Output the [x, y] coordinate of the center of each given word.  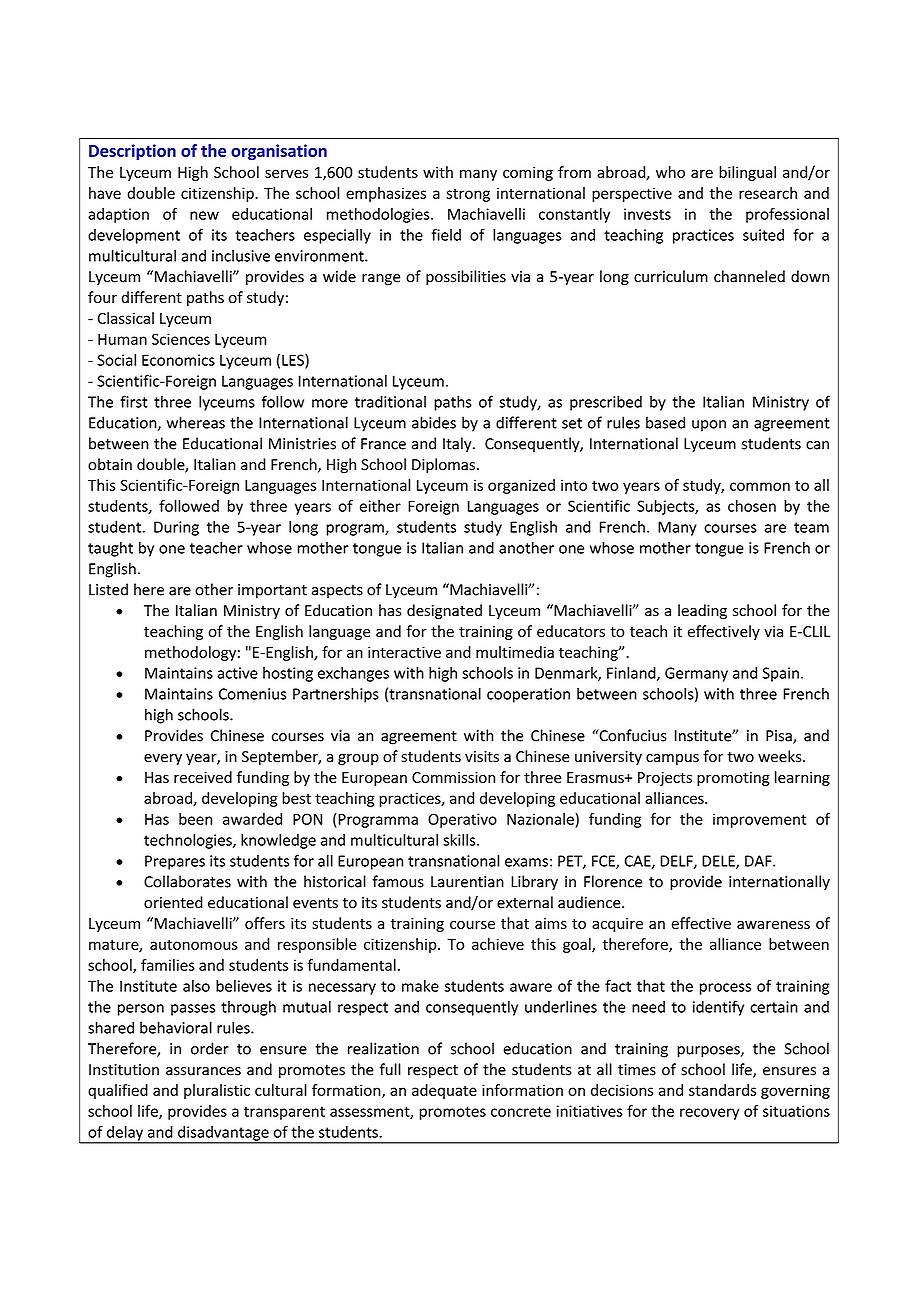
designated [444, 611]
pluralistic [217, 1091]
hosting [288, 674]
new [204, 215]
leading [702, 611]
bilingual [747, 173]
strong [468, 195]
